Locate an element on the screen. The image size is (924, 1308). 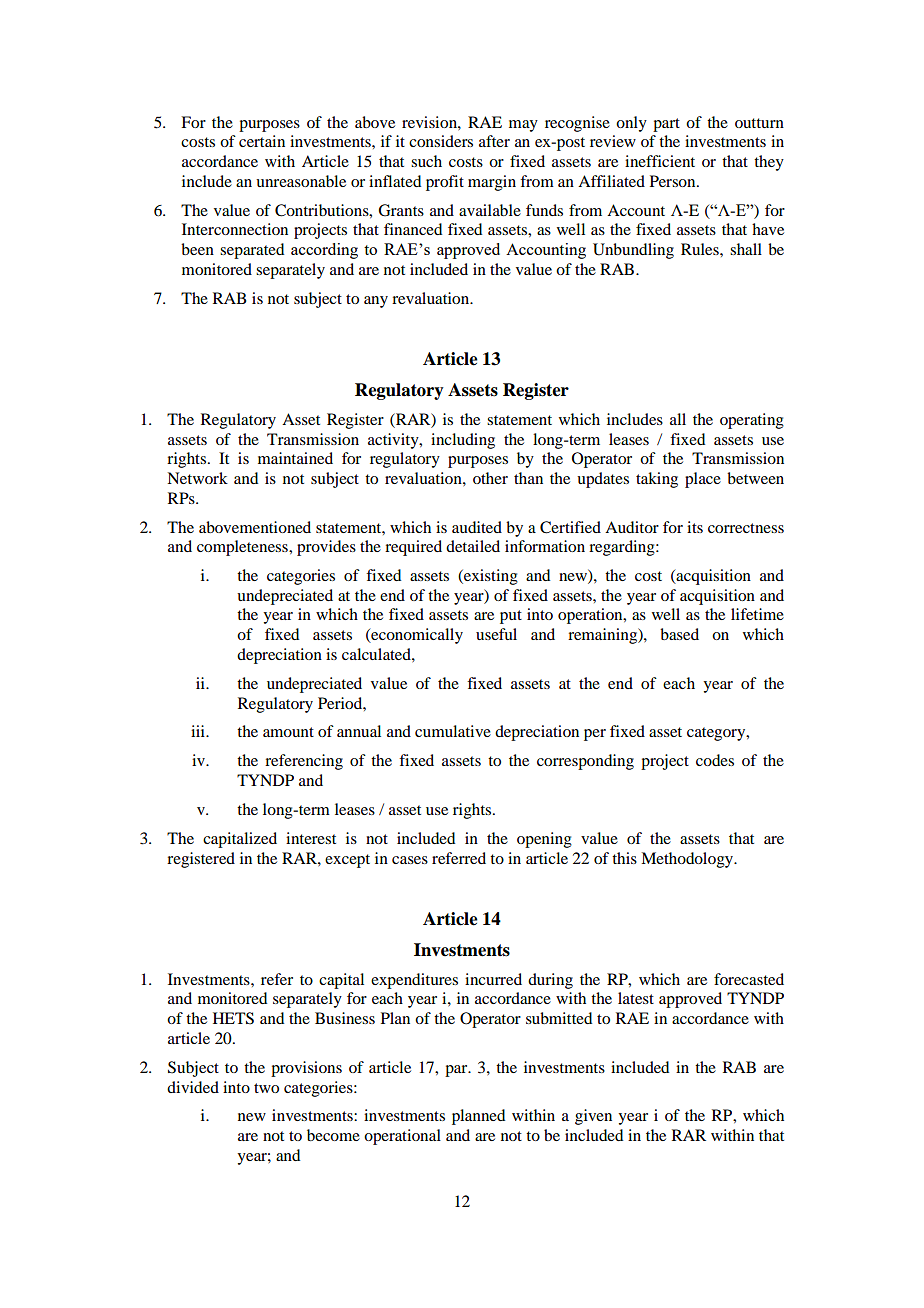
Person is located at coordinates (674, 181).
